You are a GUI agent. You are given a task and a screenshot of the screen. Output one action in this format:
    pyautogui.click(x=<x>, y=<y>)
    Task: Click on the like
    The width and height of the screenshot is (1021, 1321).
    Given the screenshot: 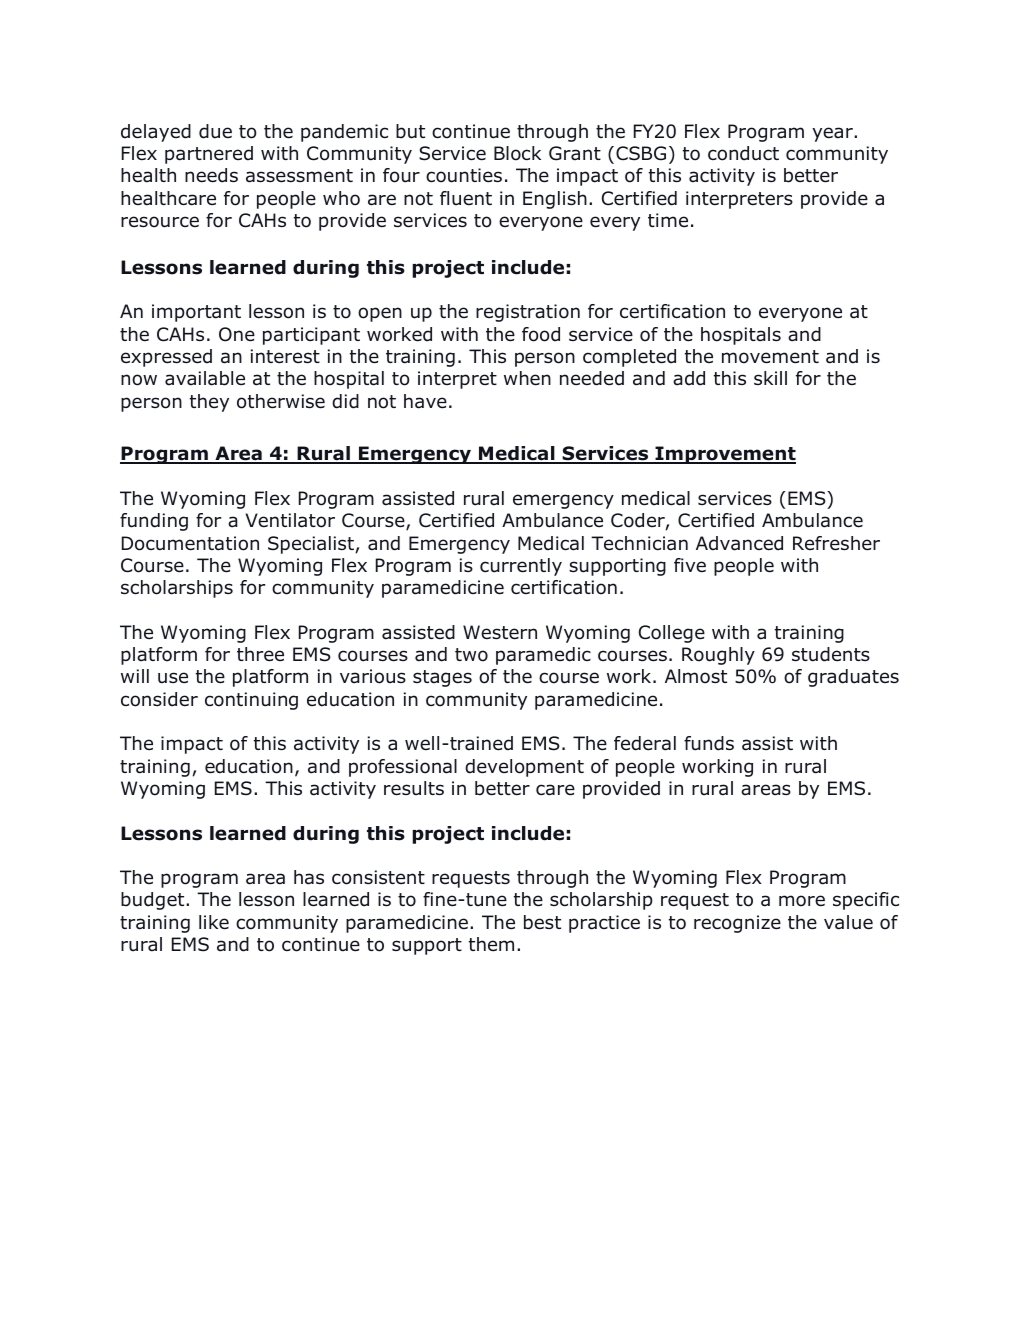 What is the action you would take?
    pyautogui.click(x=214, y=922)
